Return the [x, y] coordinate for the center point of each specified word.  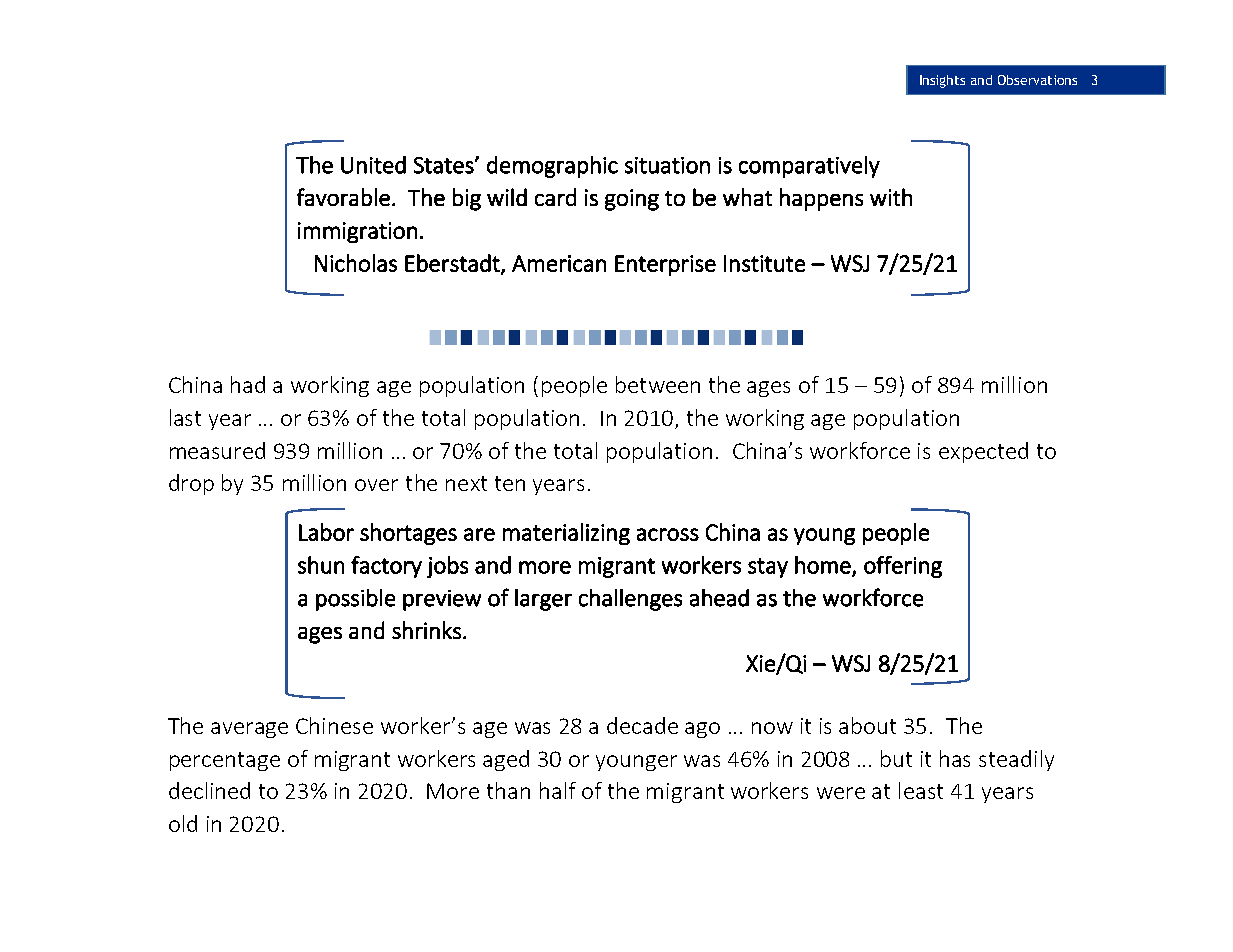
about [867, 725]
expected [983, 452]
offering [903, 567]
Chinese [334, 725]
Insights [942, 81]
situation [667, 165]
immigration [357, 232]
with [891, 197]
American [559, 263]
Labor [326, 532]
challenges [630, 600]
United [373, 165]
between [658, 384]
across [668, 534]
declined [209, 790]
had [248, 384]
